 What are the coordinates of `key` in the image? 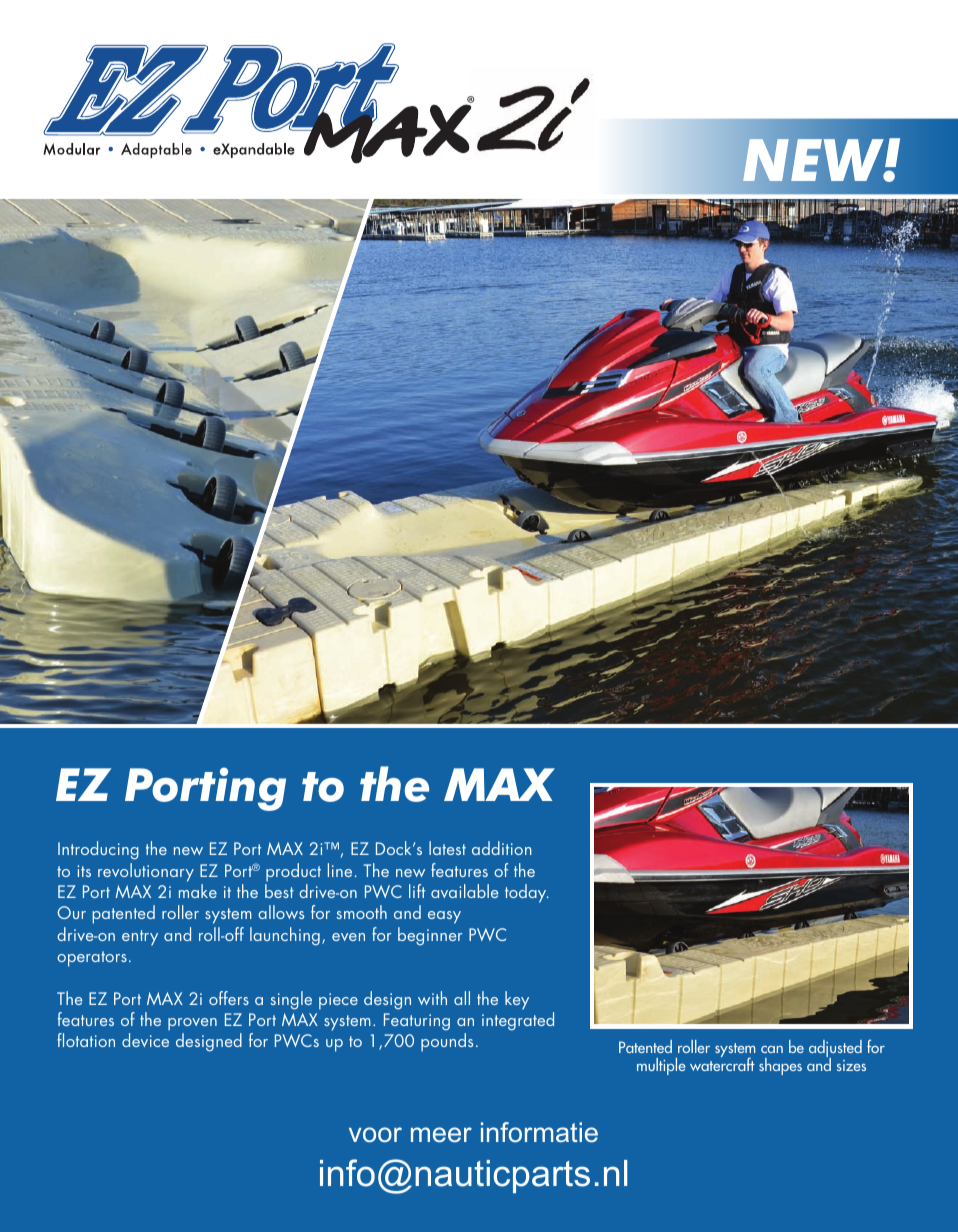 It's located at (517, 1000).
